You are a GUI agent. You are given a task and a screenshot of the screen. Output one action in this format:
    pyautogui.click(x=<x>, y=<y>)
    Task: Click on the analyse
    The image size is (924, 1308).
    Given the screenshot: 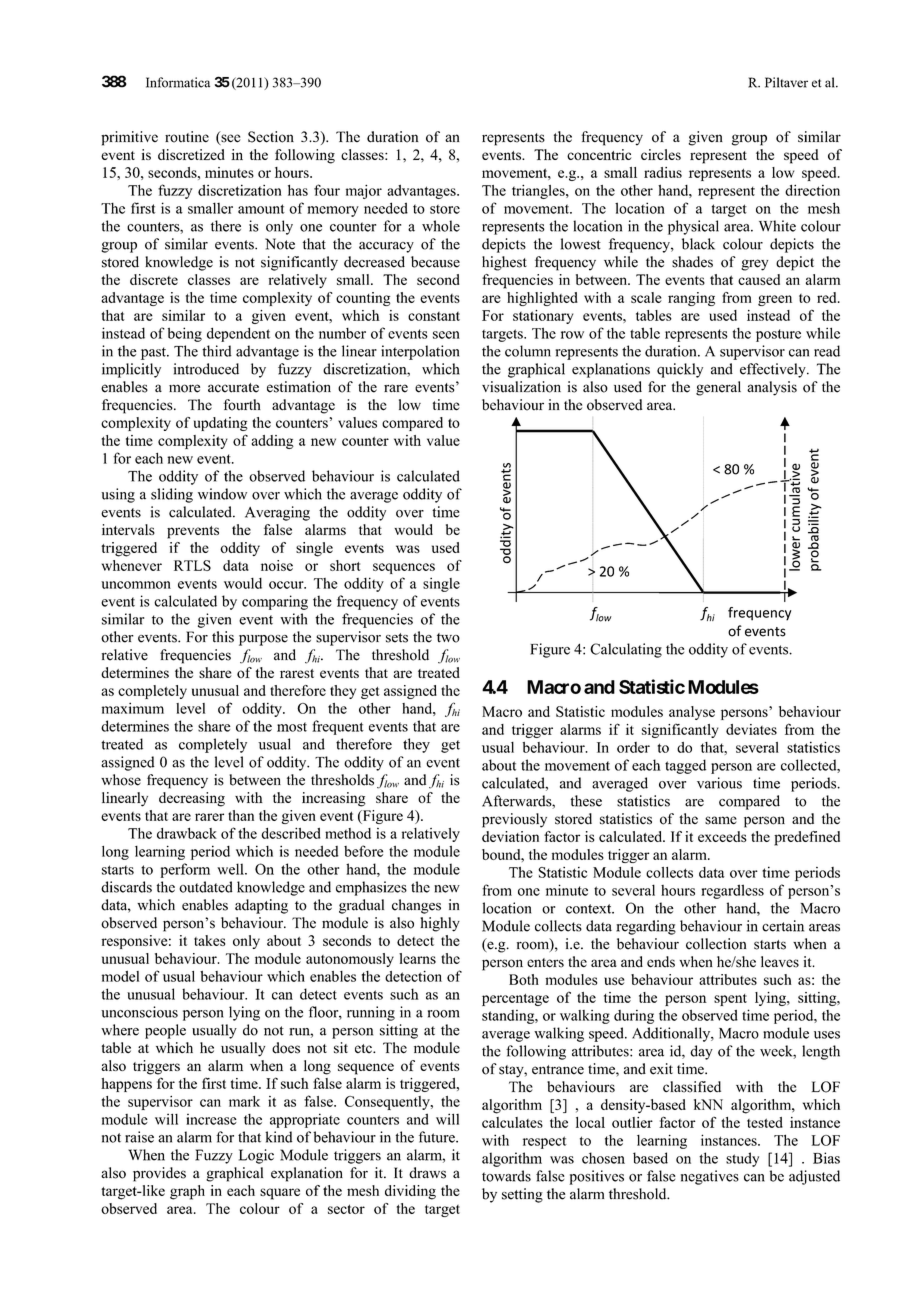 What is the action you would take?
    pyautogui.click(x=692, y=713)
